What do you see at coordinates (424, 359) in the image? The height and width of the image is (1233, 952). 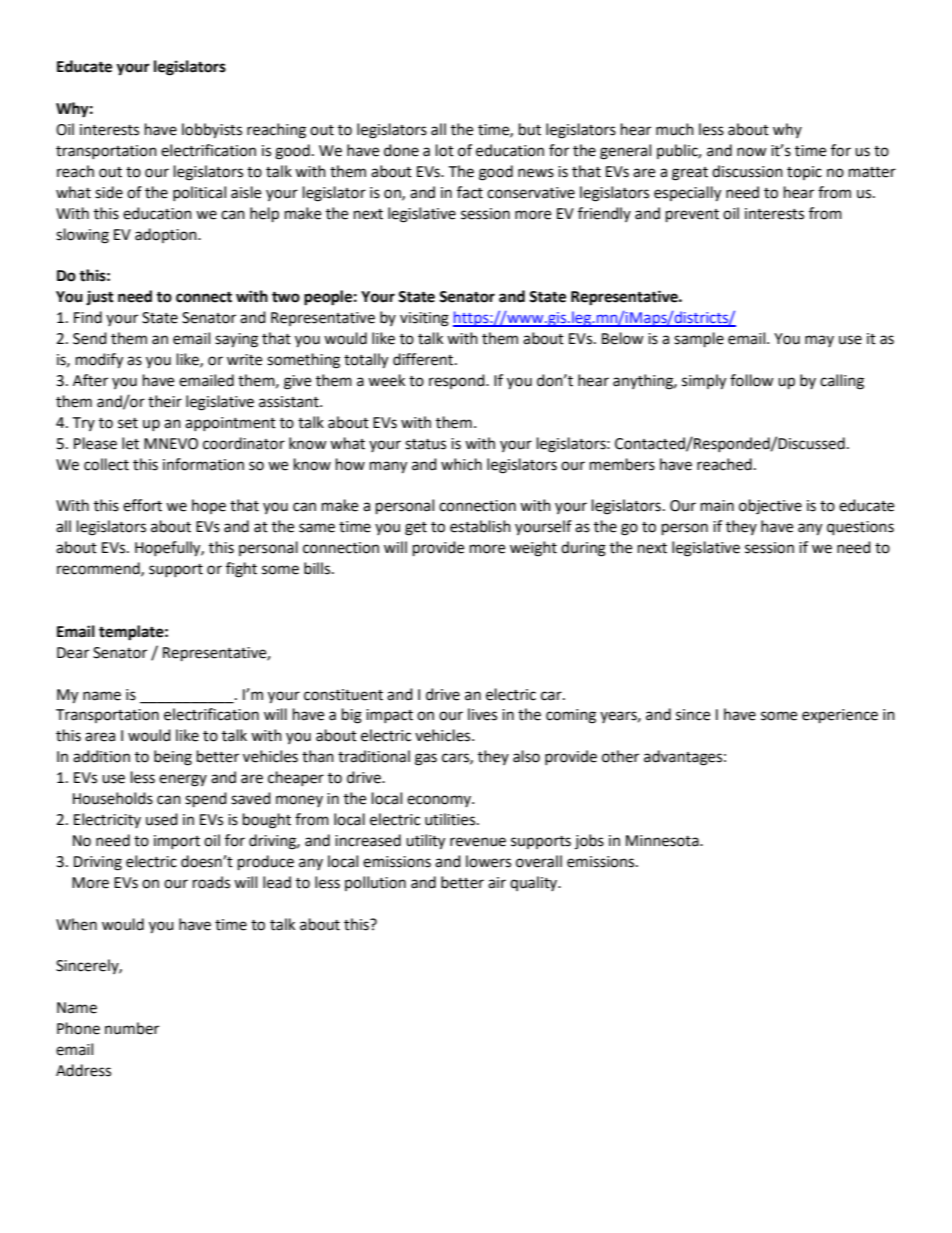 I see `different` at bounding box center [424, 359].
